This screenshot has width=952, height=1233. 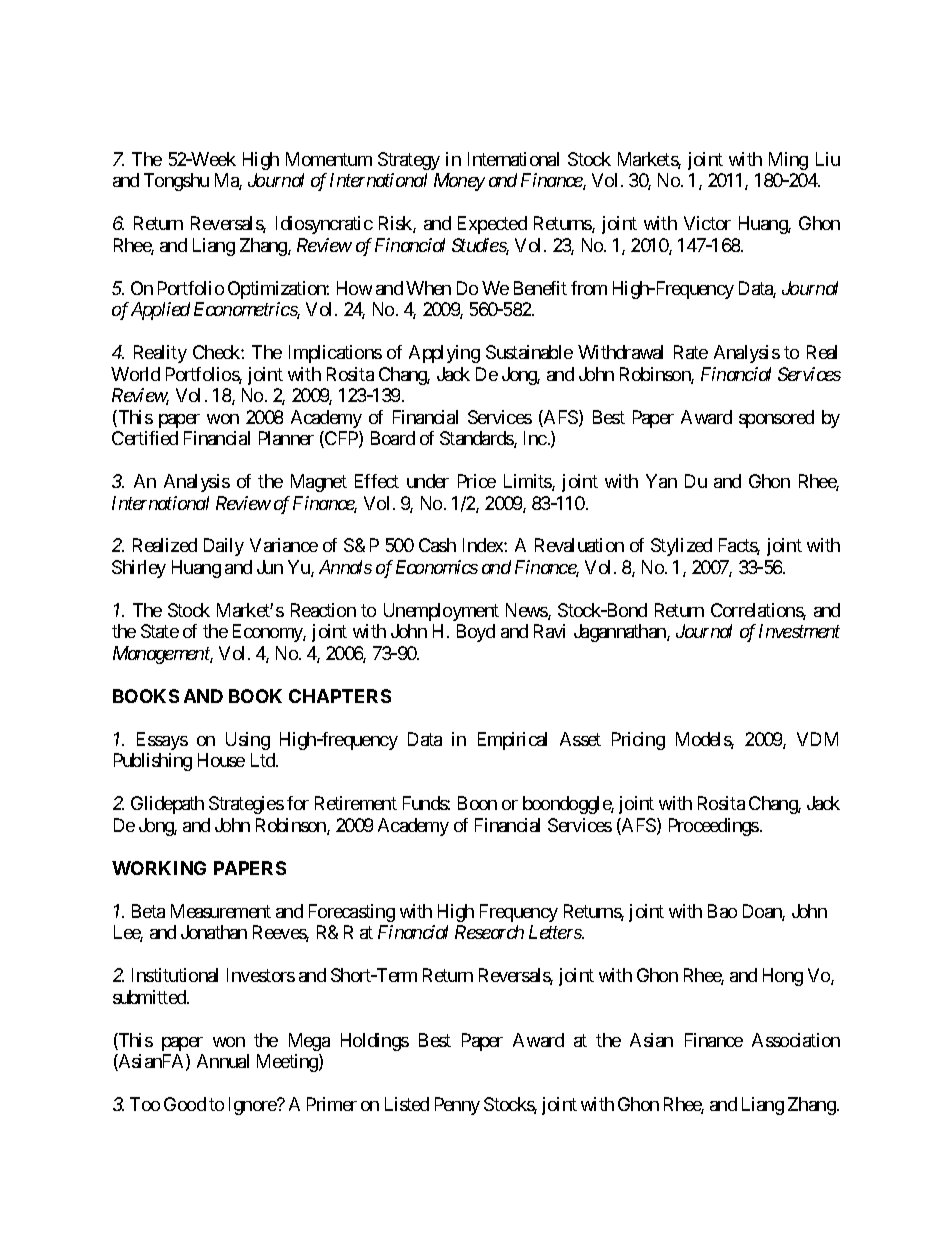 What do you see at coordinates (329, 159) in the screenshot?
I see `Momentum` at bounding box center [329, 159].
